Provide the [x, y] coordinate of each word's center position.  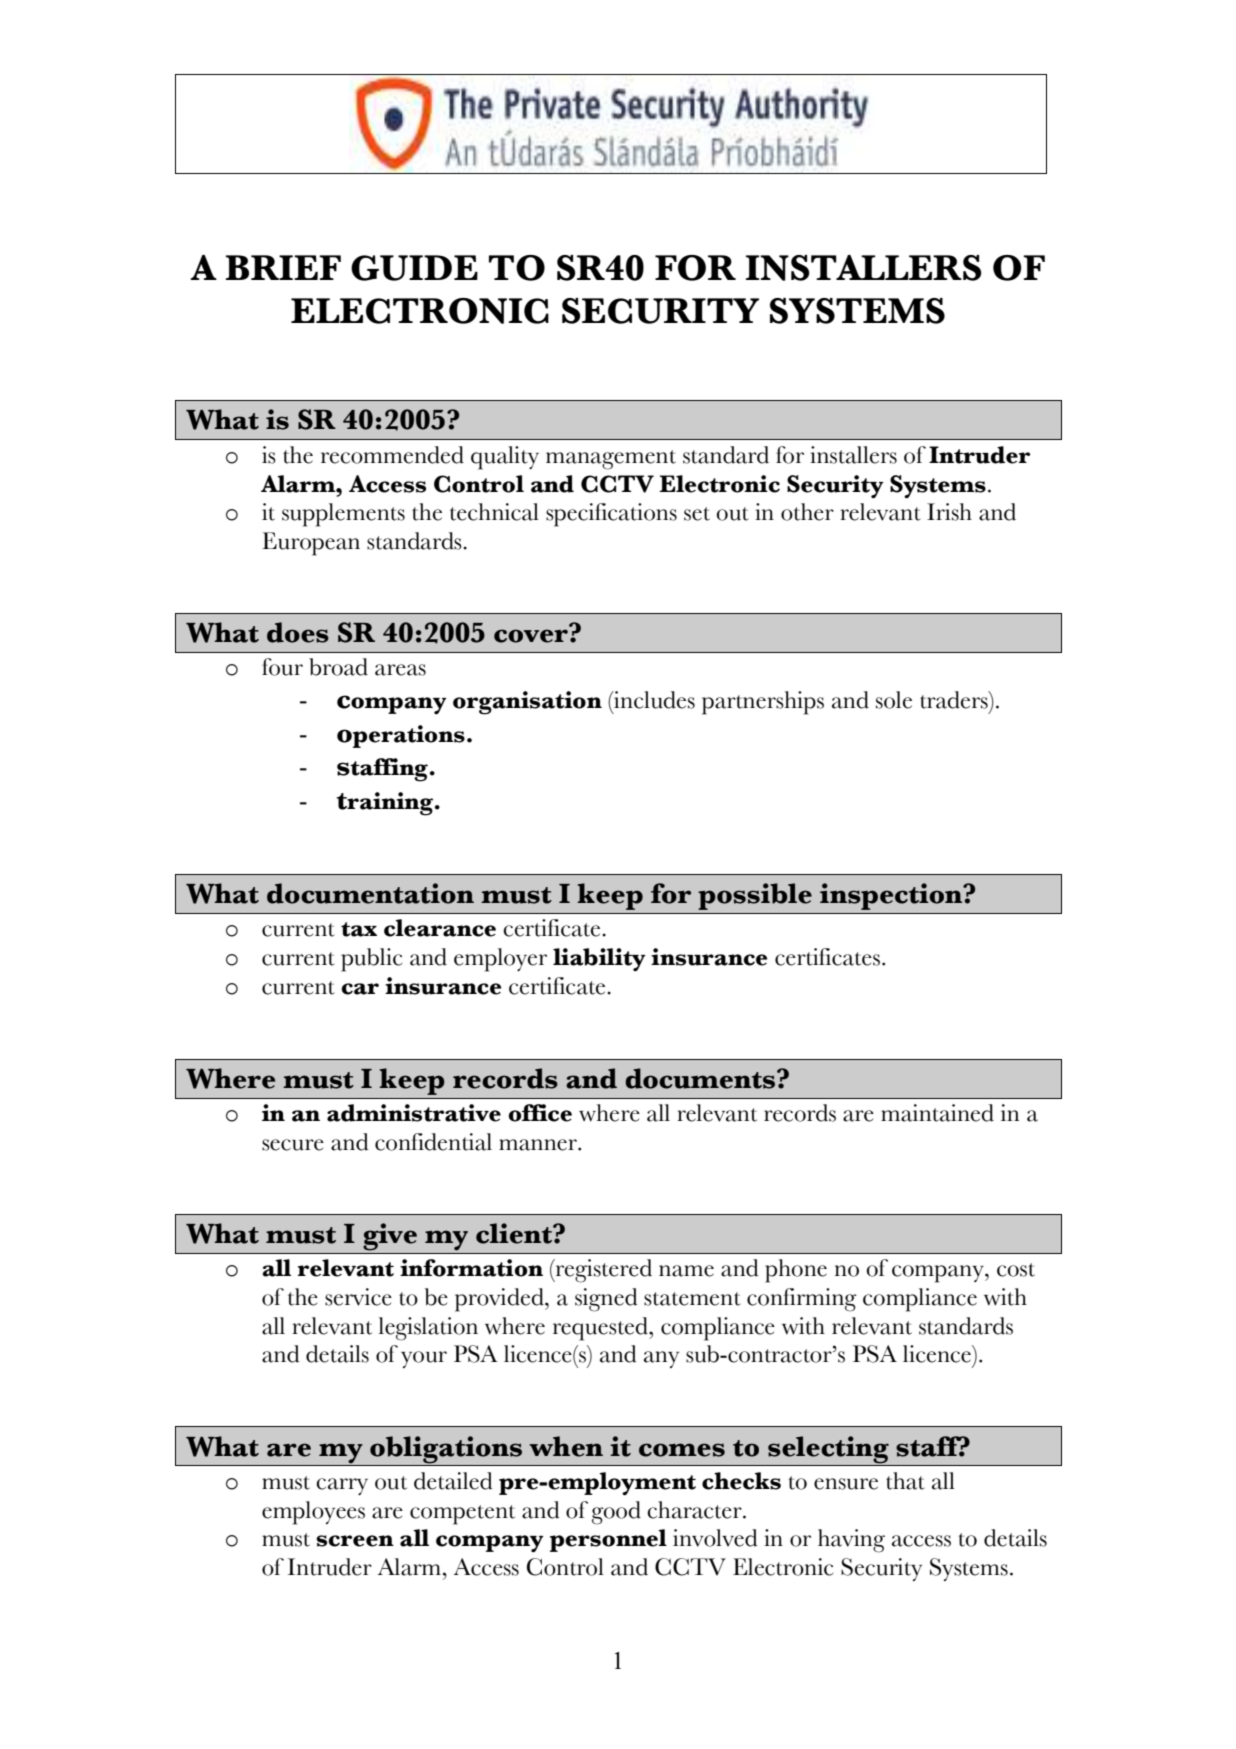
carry [342, 1486]
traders [955, 700]
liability [599, 960]
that [905, 1481]
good [616, 1513]
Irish [949, 512]
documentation [370, 893]
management [611, 460]
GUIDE [414, 268]
